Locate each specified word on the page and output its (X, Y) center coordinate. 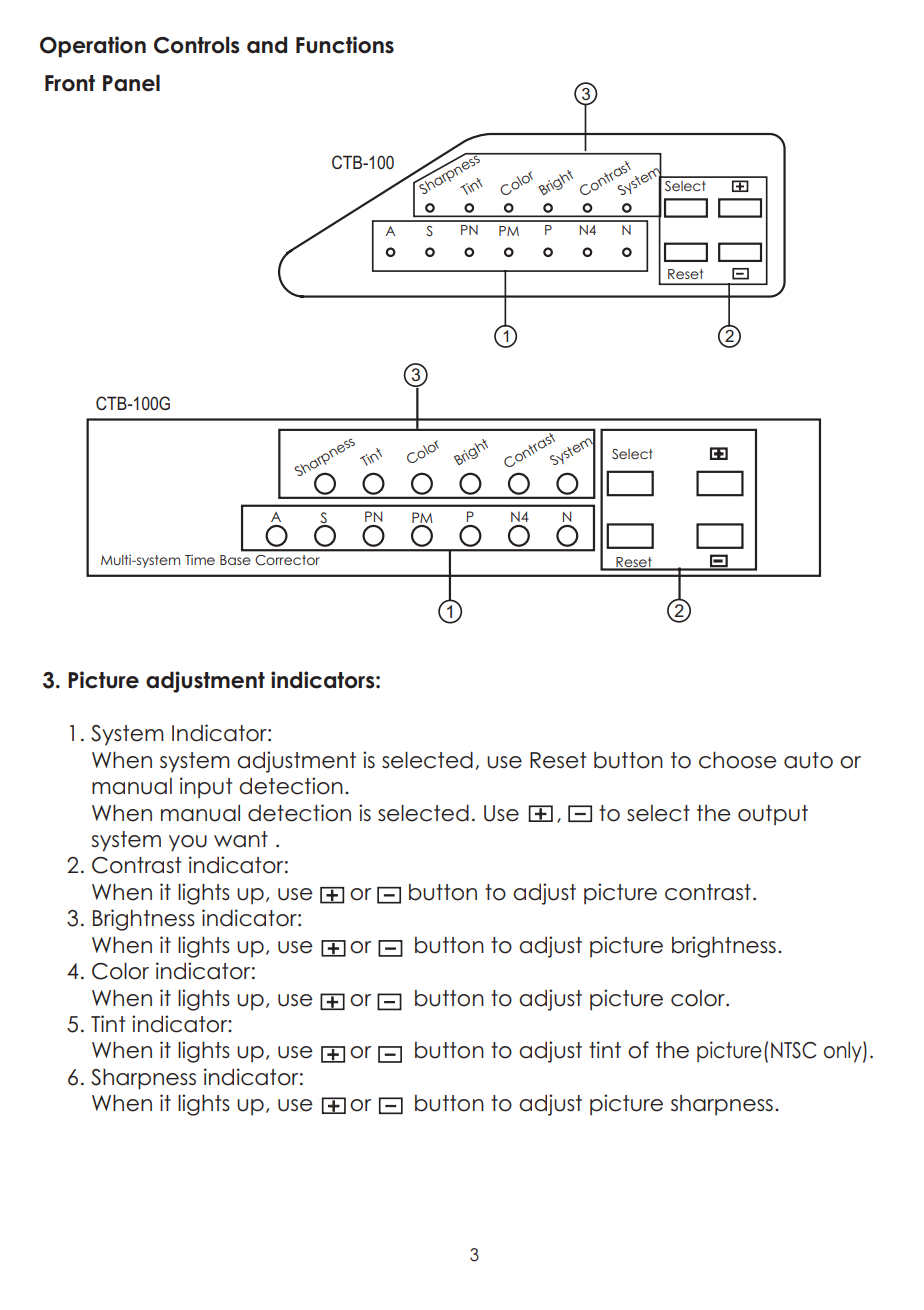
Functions (345, 45)
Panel (131, 83)
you (188, 843)
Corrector (287, 560)
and (267, 45)
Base (235, 560)
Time (200, 560)
